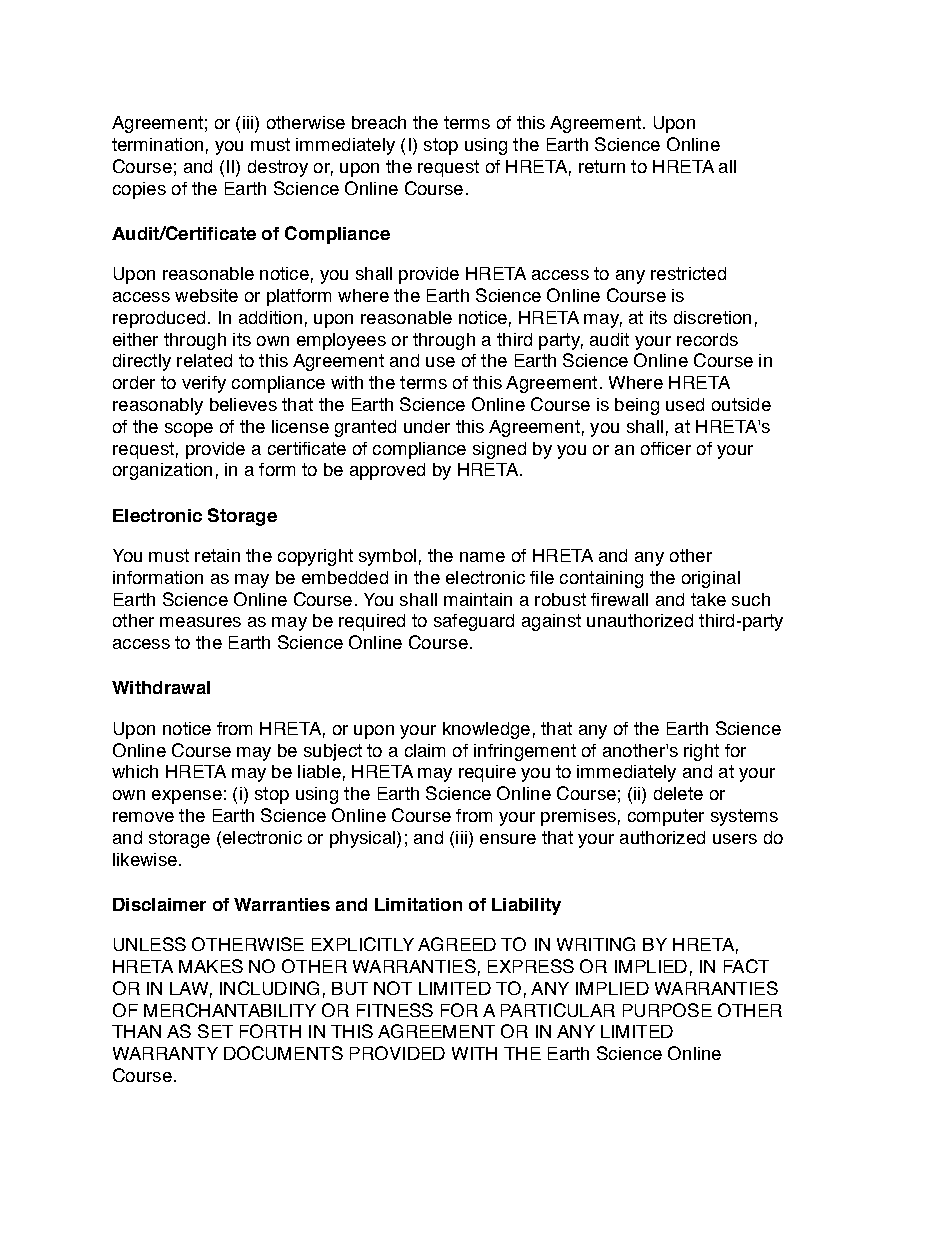  I want to click on used, so click(685, 404).
